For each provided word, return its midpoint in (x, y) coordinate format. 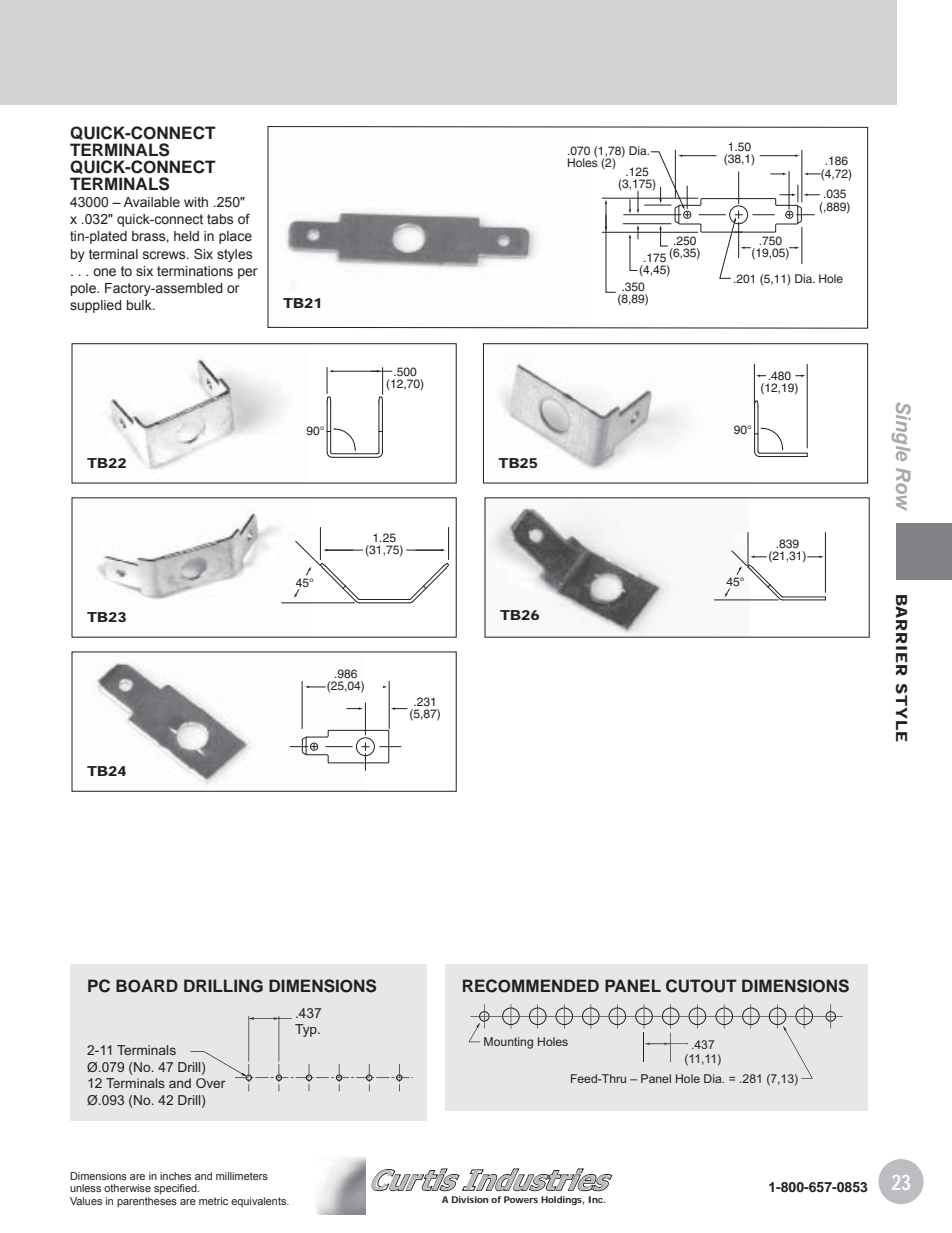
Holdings (562, 1200)
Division (470, 1199)
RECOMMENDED (531, 986)
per (248, 273)
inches (175, 1176)
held (186, 236)
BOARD (147, 986)
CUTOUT (701, 986)
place (235, 237)
